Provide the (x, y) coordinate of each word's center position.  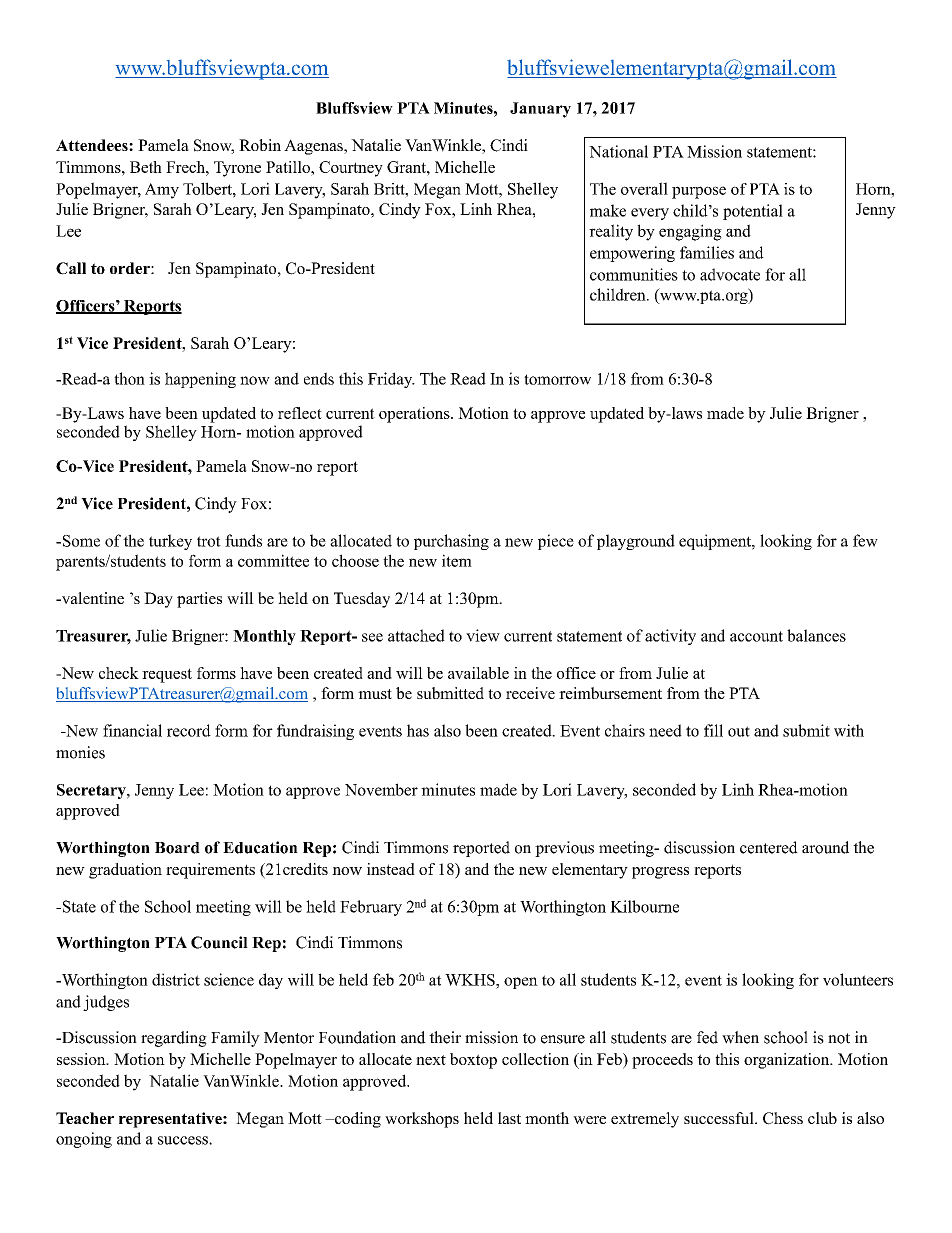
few (865, 540)
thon (129, 378)
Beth (146, 167)
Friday (391, 380)
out (739, 731)
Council (219, 942)
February (371, 908)
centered (769, 847)
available (478, 673)
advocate (730, 274)
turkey (170, 542)
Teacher (85, 1118)
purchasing (451, 542)
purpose (699, 192)
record (189, 730)
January (540, 110)
